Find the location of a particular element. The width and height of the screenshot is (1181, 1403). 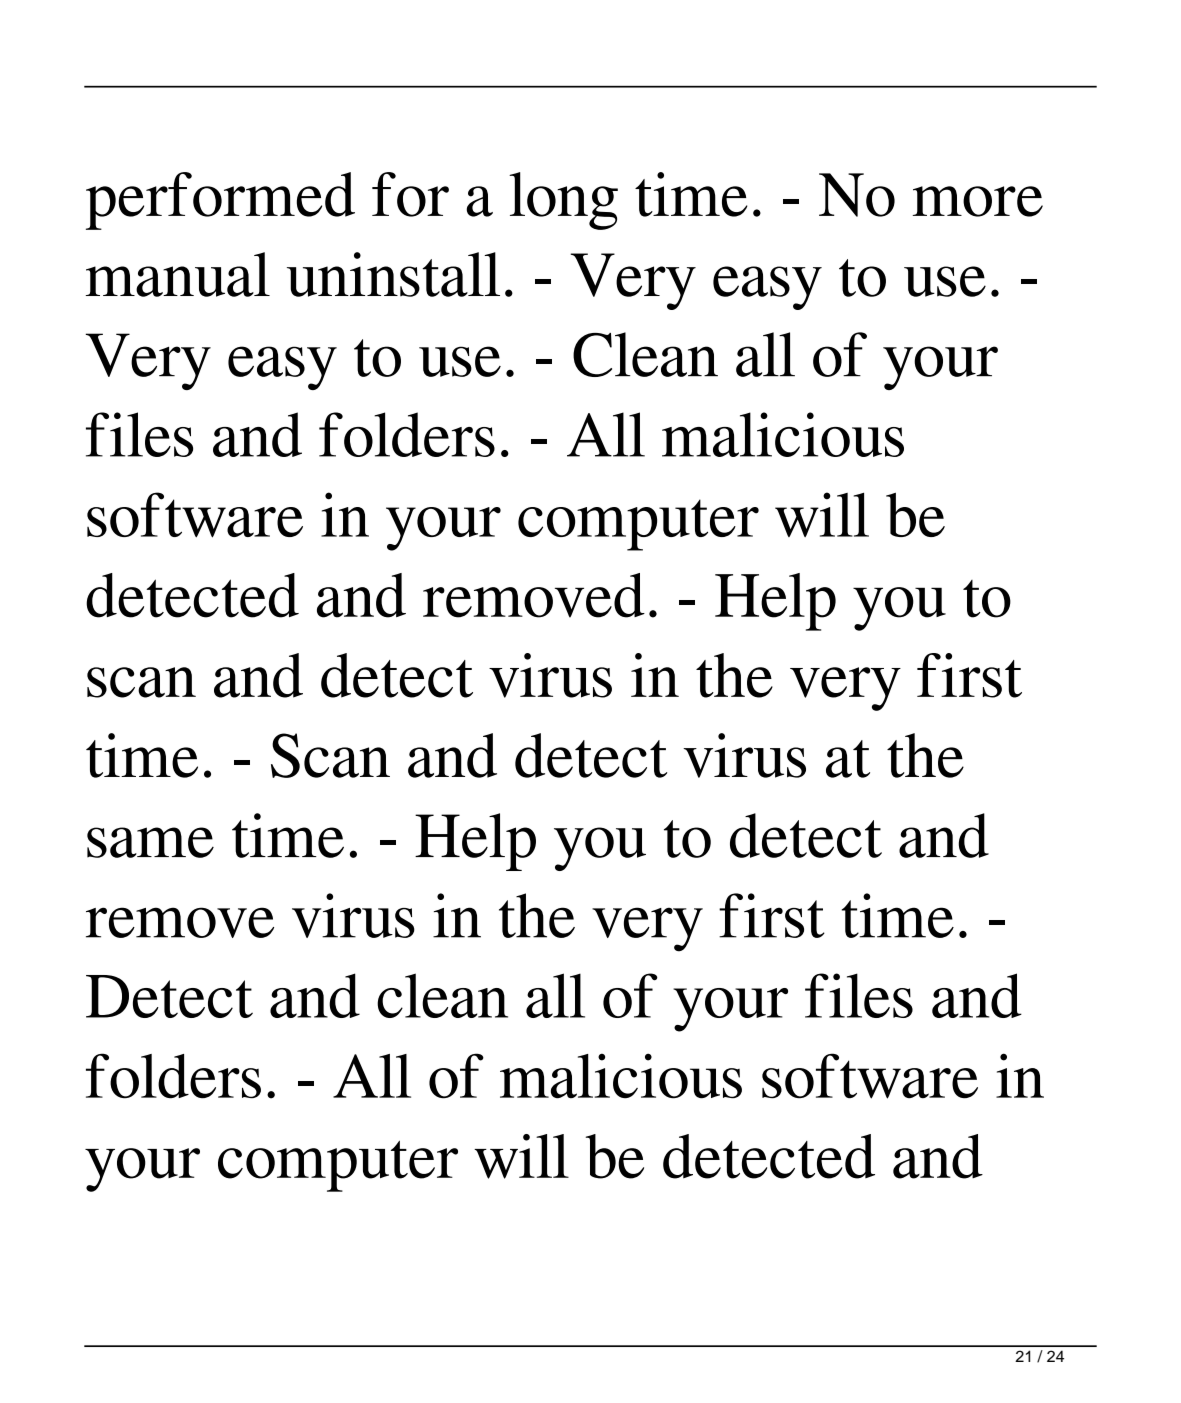

performed is located at coordinates (220, 201).
